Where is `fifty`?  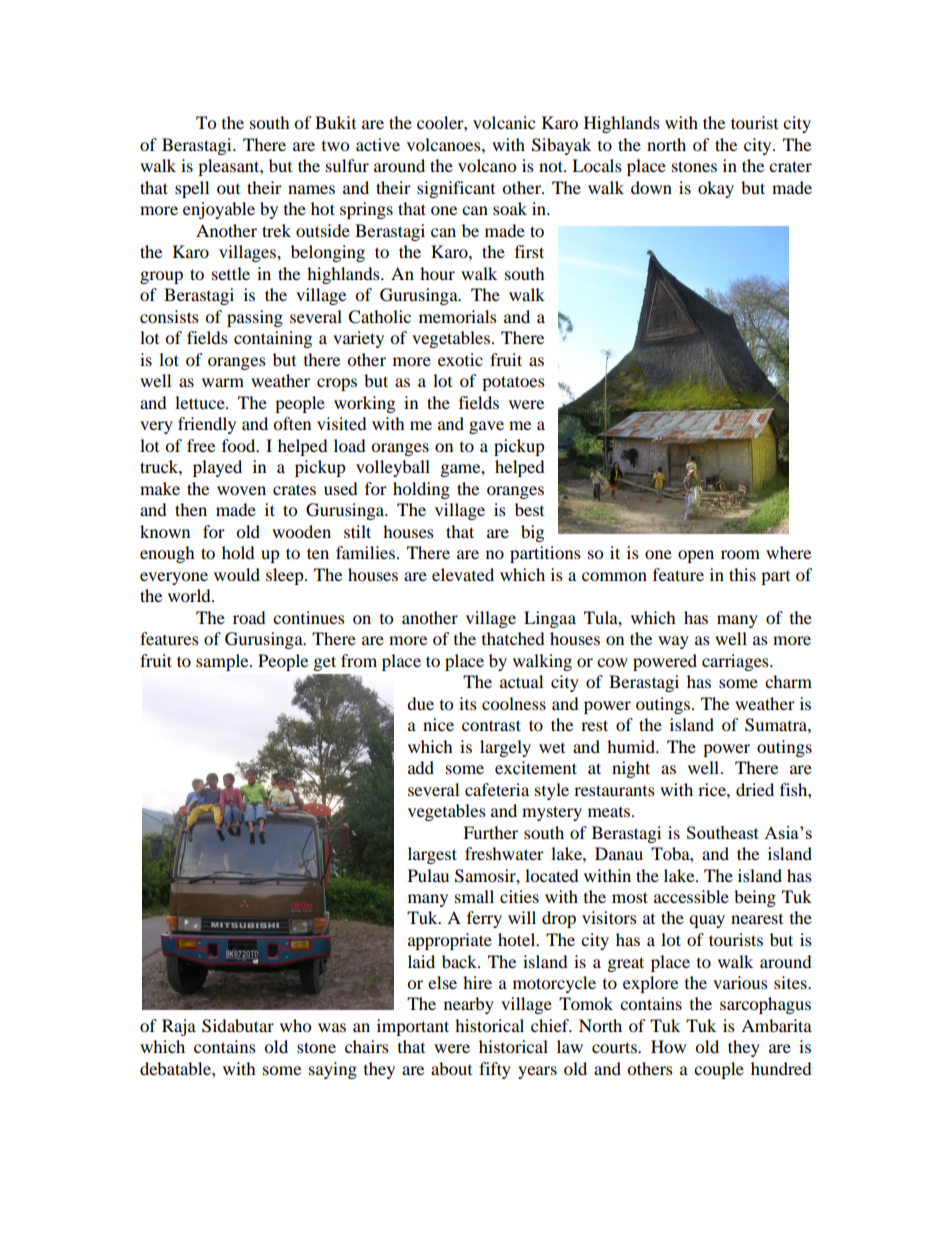
fifty is located at coordinates (495, 1070).
